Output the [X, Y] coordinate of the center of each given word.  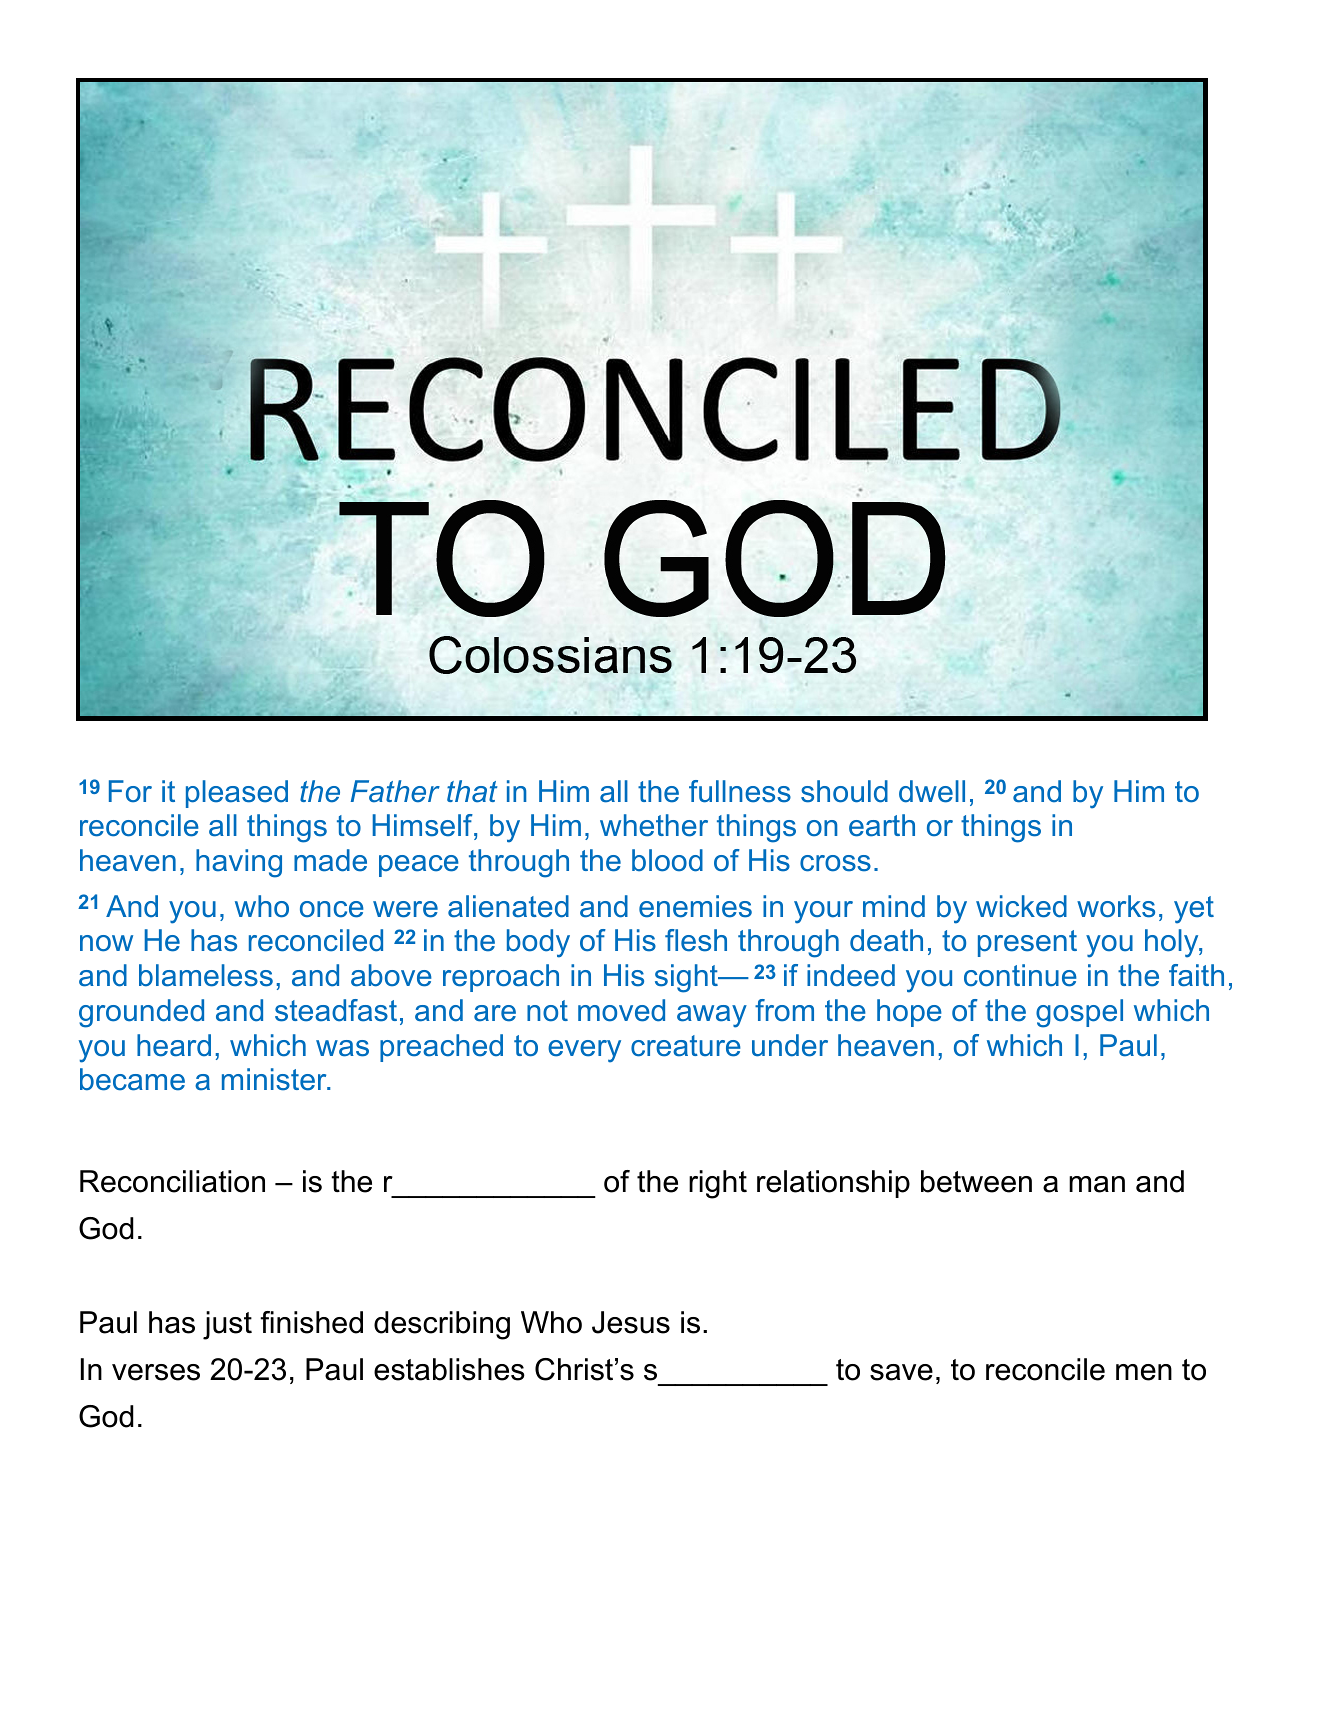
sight [687, 978]
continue [1020, 975]
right [718, 1184]
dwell [932, 791]
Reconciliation [172, 1181]
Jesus [631, 1322]
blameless [206, 975]
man [1097, 1184]
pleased [237, 794]
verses [156, 1372]
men [1144, 1372]
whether [654, 825]
